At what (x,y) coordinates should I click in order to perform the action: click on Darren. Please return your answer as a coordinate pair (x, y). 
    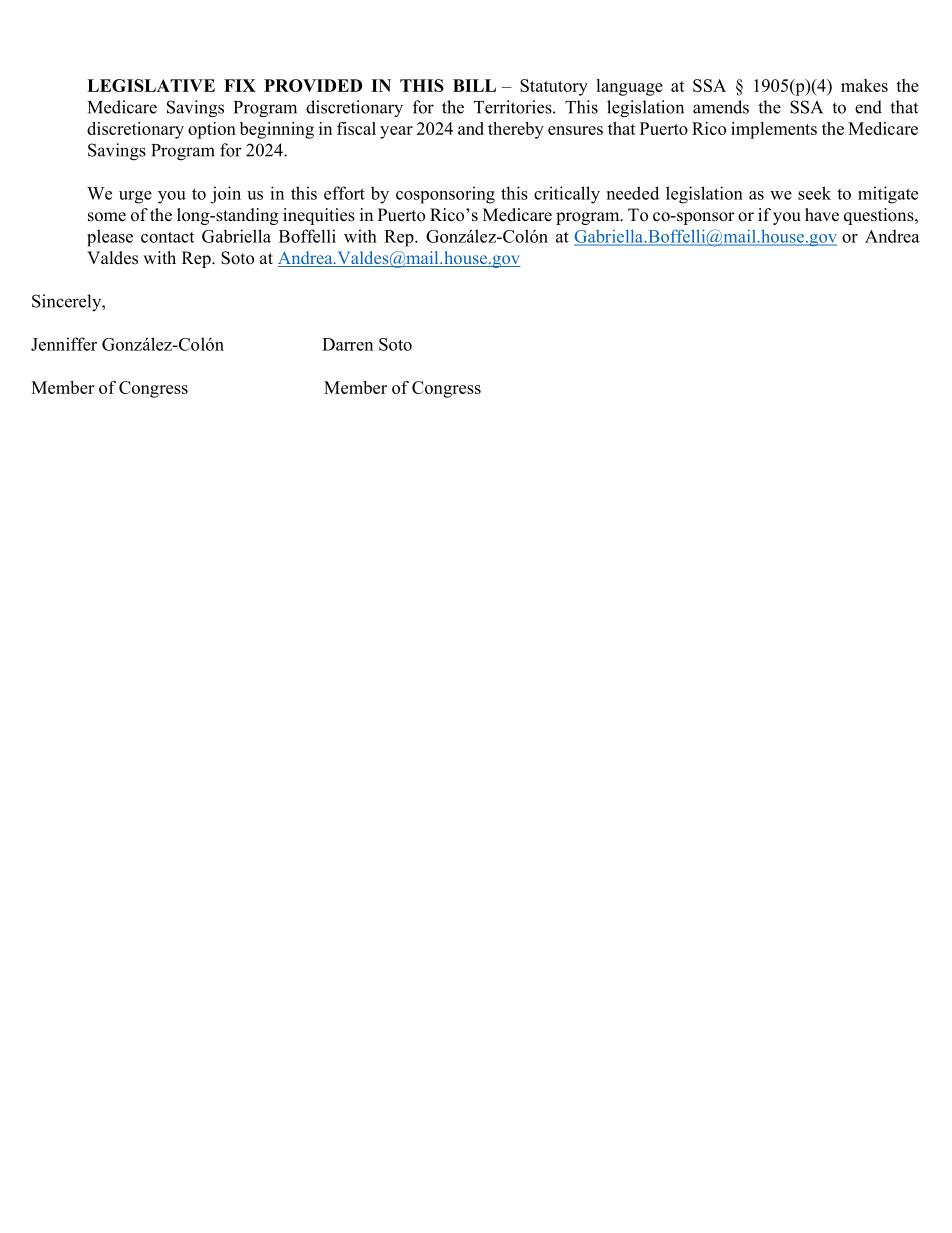
    Looking at the image, I should click on (347, 344).
